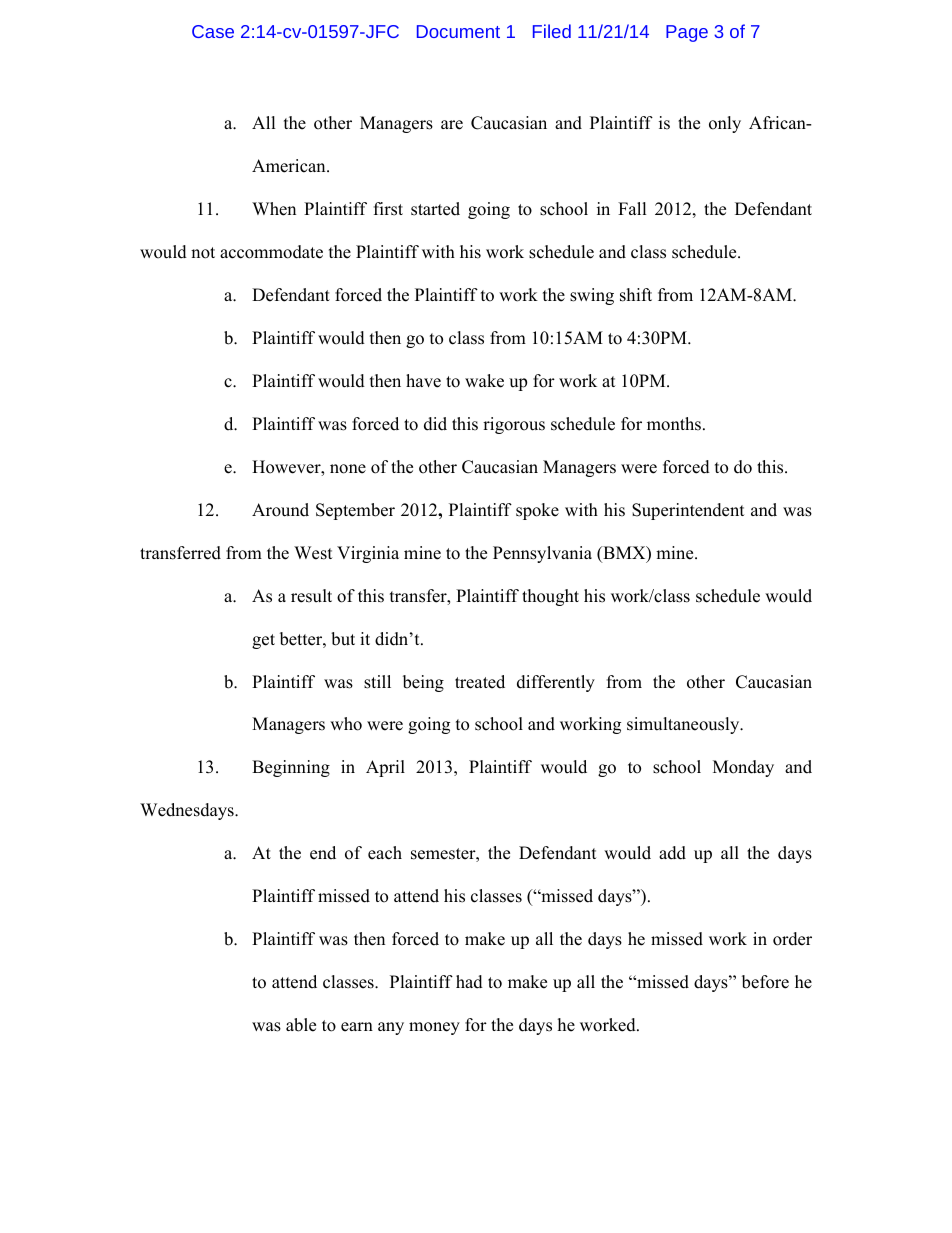 This image has width=952, height=1233. Describe the element at coordinates (385, 768) in the image. I see `April` at that location.
